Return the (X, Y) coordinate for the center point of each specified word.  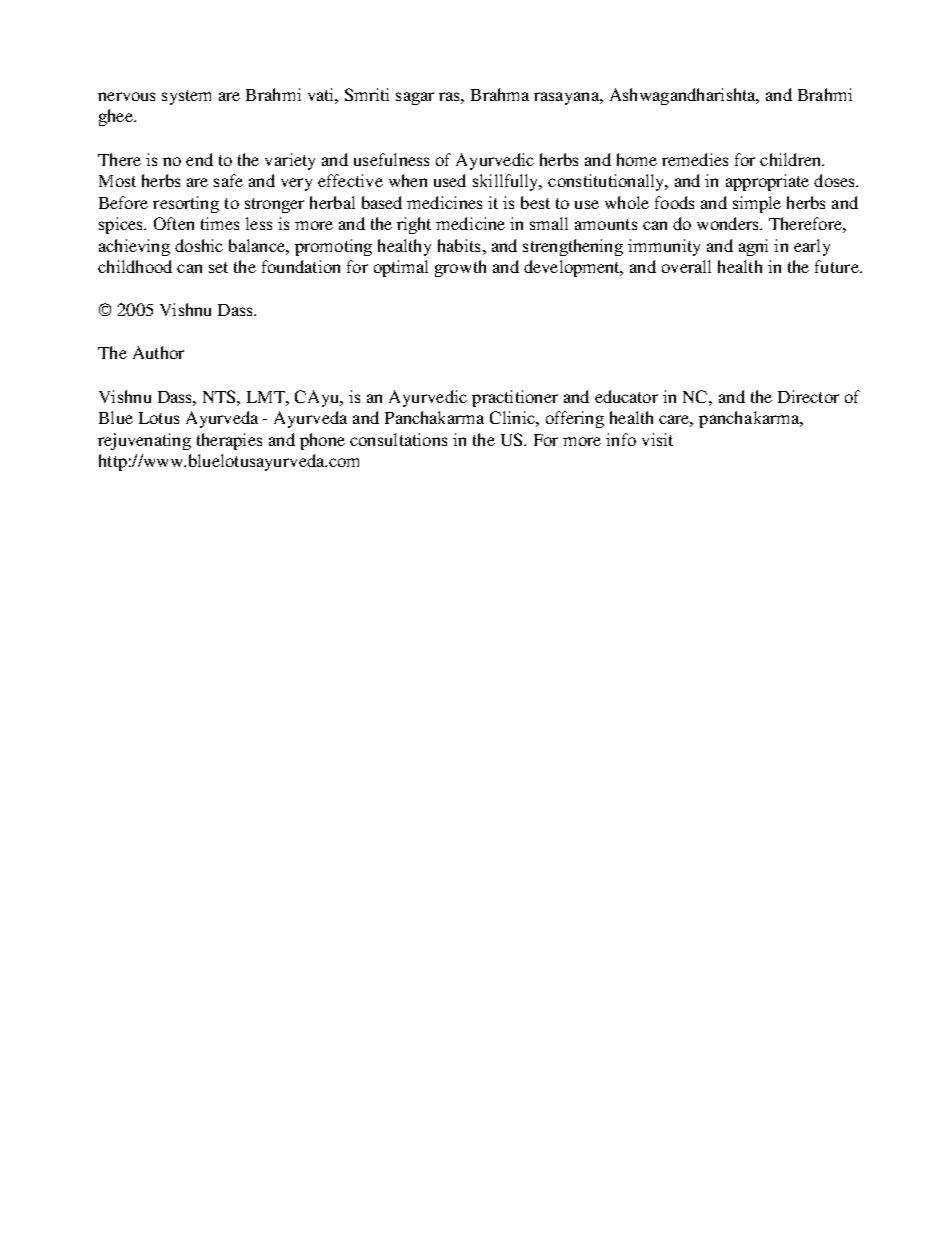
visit (657, 439)
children (792, 159)
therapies (229, 441)
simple (757, 204)
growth (460, 268)
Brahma (500, 94)
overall (686, 266)
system (186, 97)
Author (158, 352)
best (535, 202)
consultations (398, 439)
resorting (186, 204)
